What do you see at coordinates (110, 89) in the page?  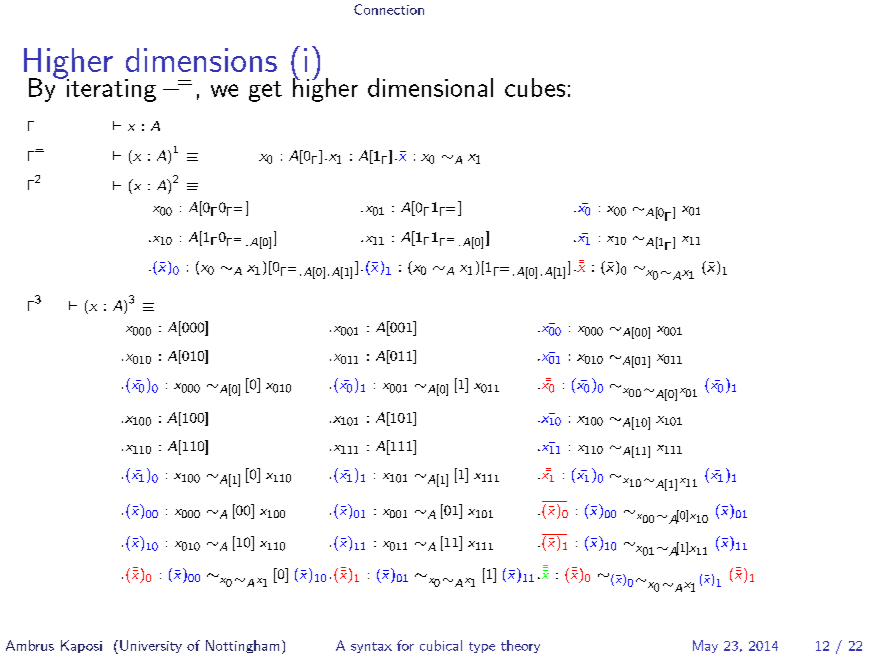 I see `iterating` at bounding box center [110, 89].
